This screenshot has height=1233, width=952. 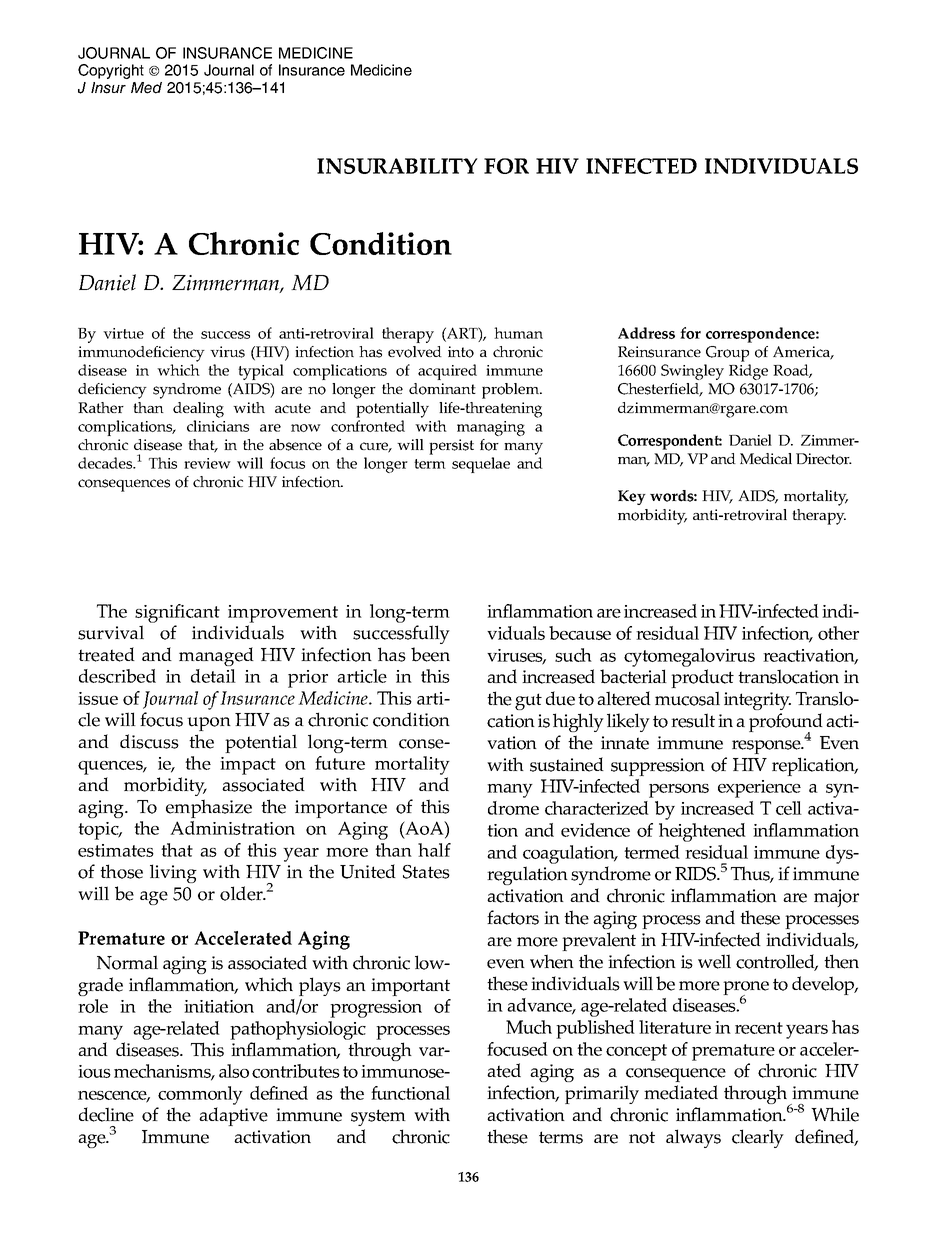 What do you see at coordinates (646, 333) in the screenshot?
I see `Address` at bounding box center [646, 333].
